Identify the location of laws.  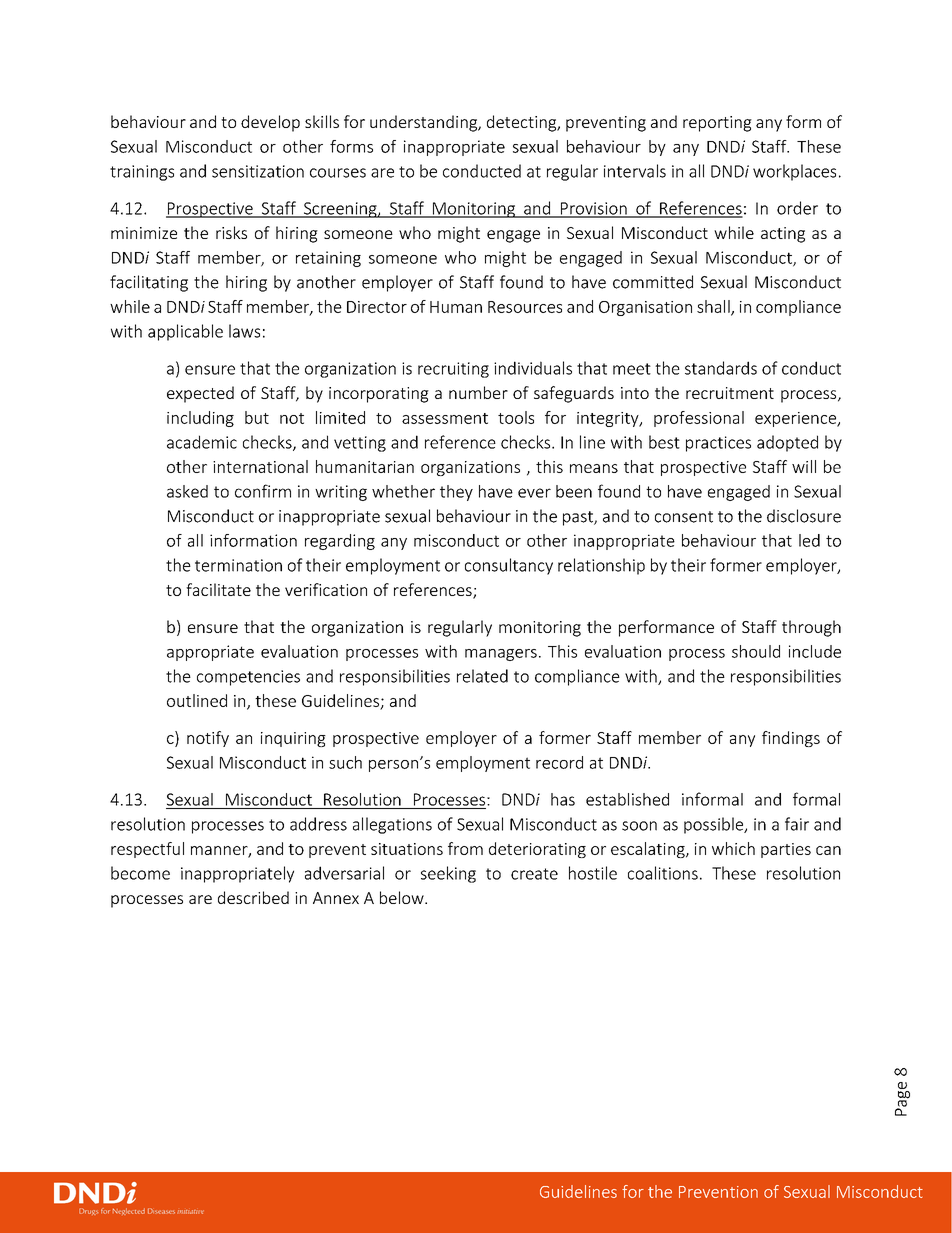
(244, 331).
